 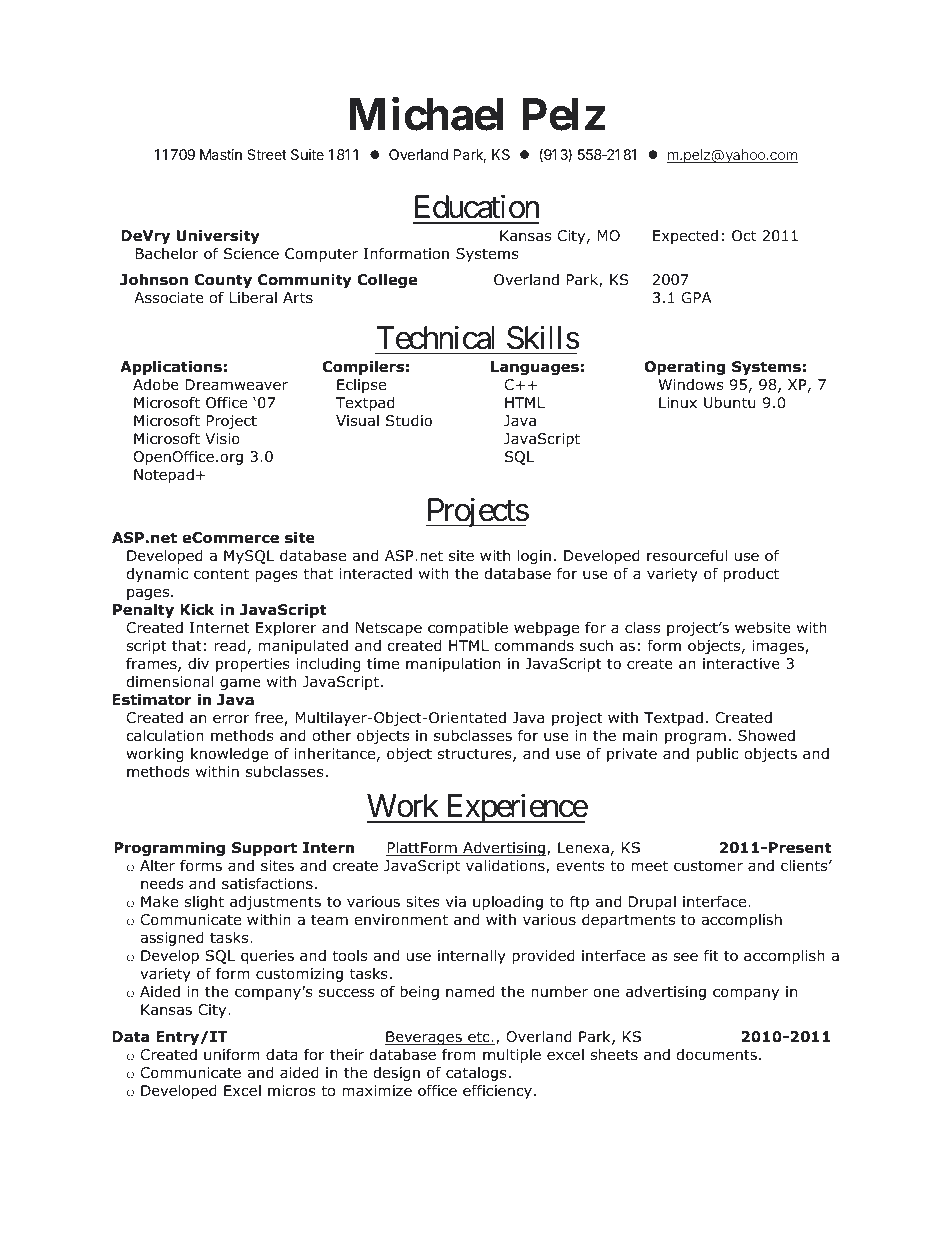 I want to click on from, so click(x=459, y=1054).
